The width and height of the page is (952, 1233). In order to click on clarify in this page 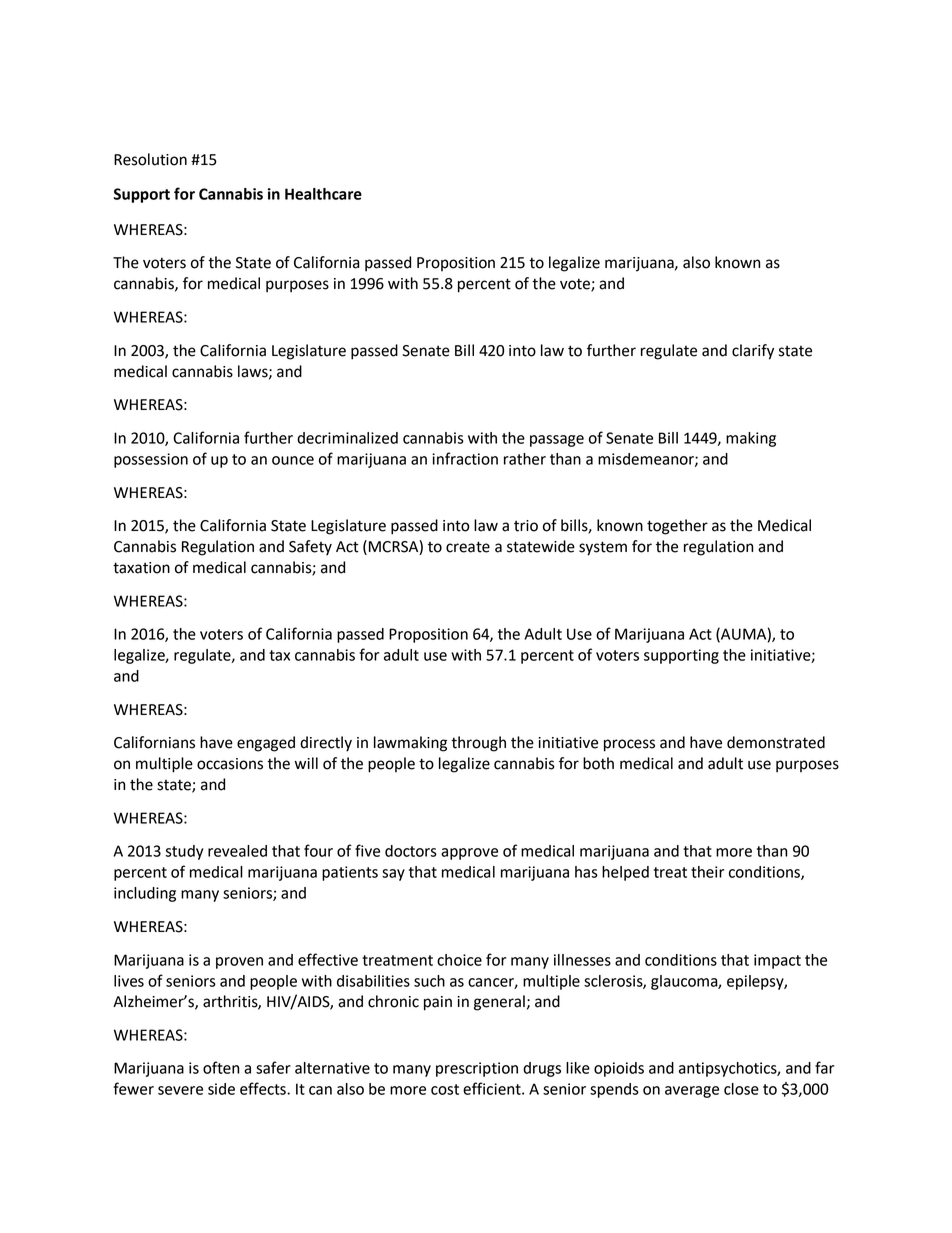, I will do `click(753, 352)`.
